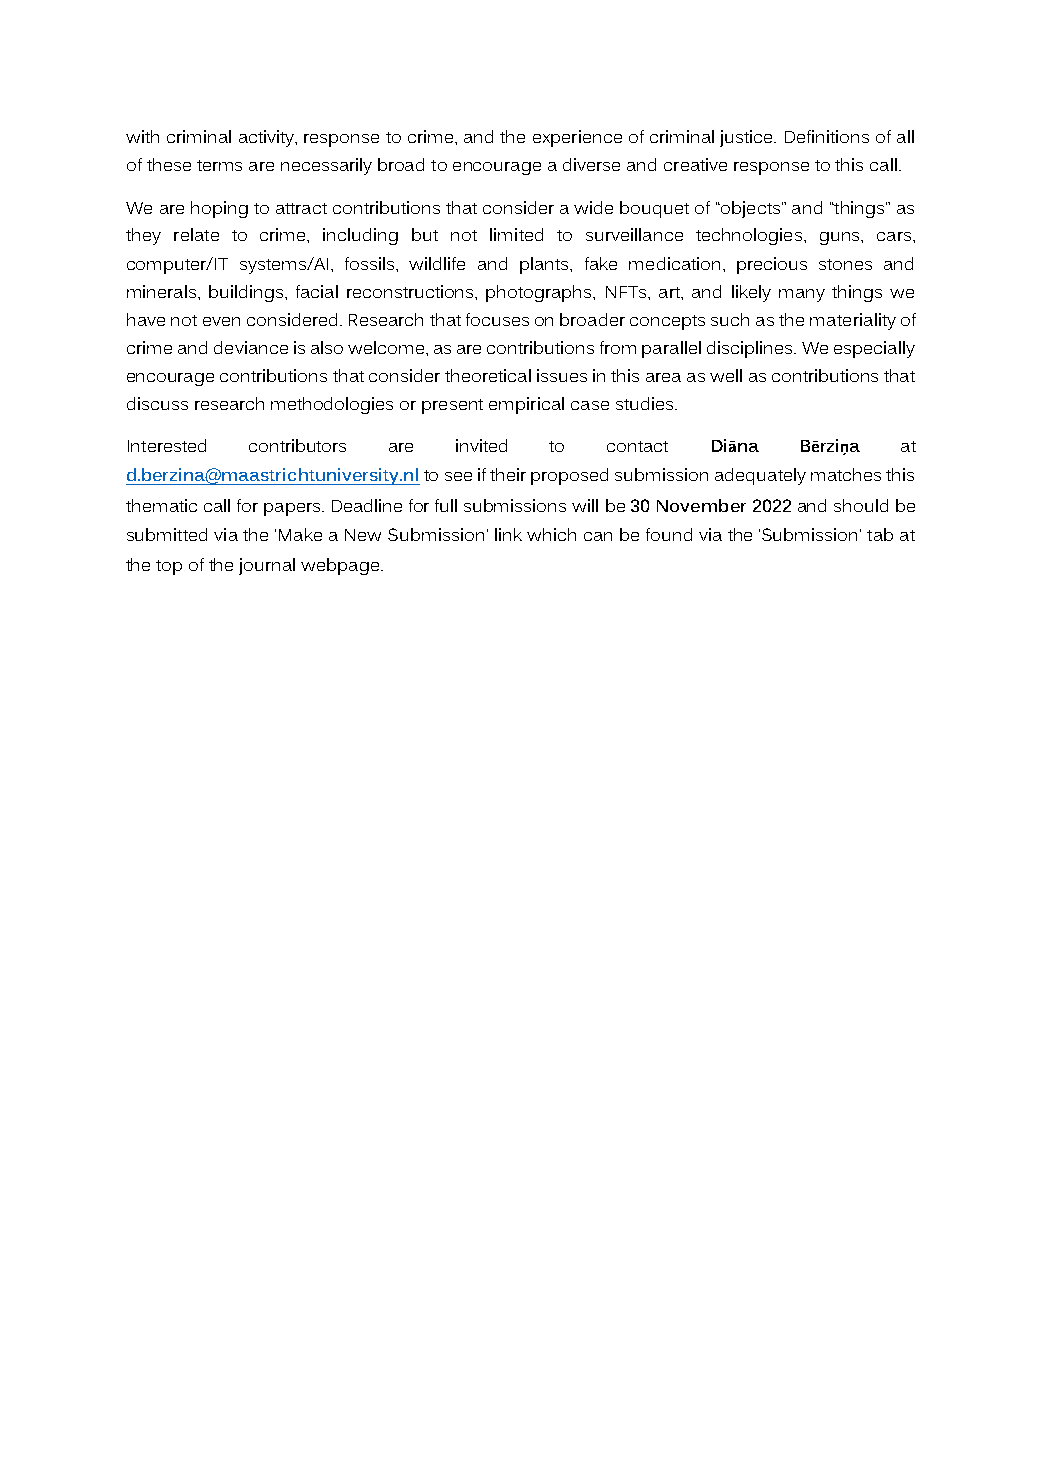 This document has height=1473, width=1042. I want to click on link, so click(508, 534).
